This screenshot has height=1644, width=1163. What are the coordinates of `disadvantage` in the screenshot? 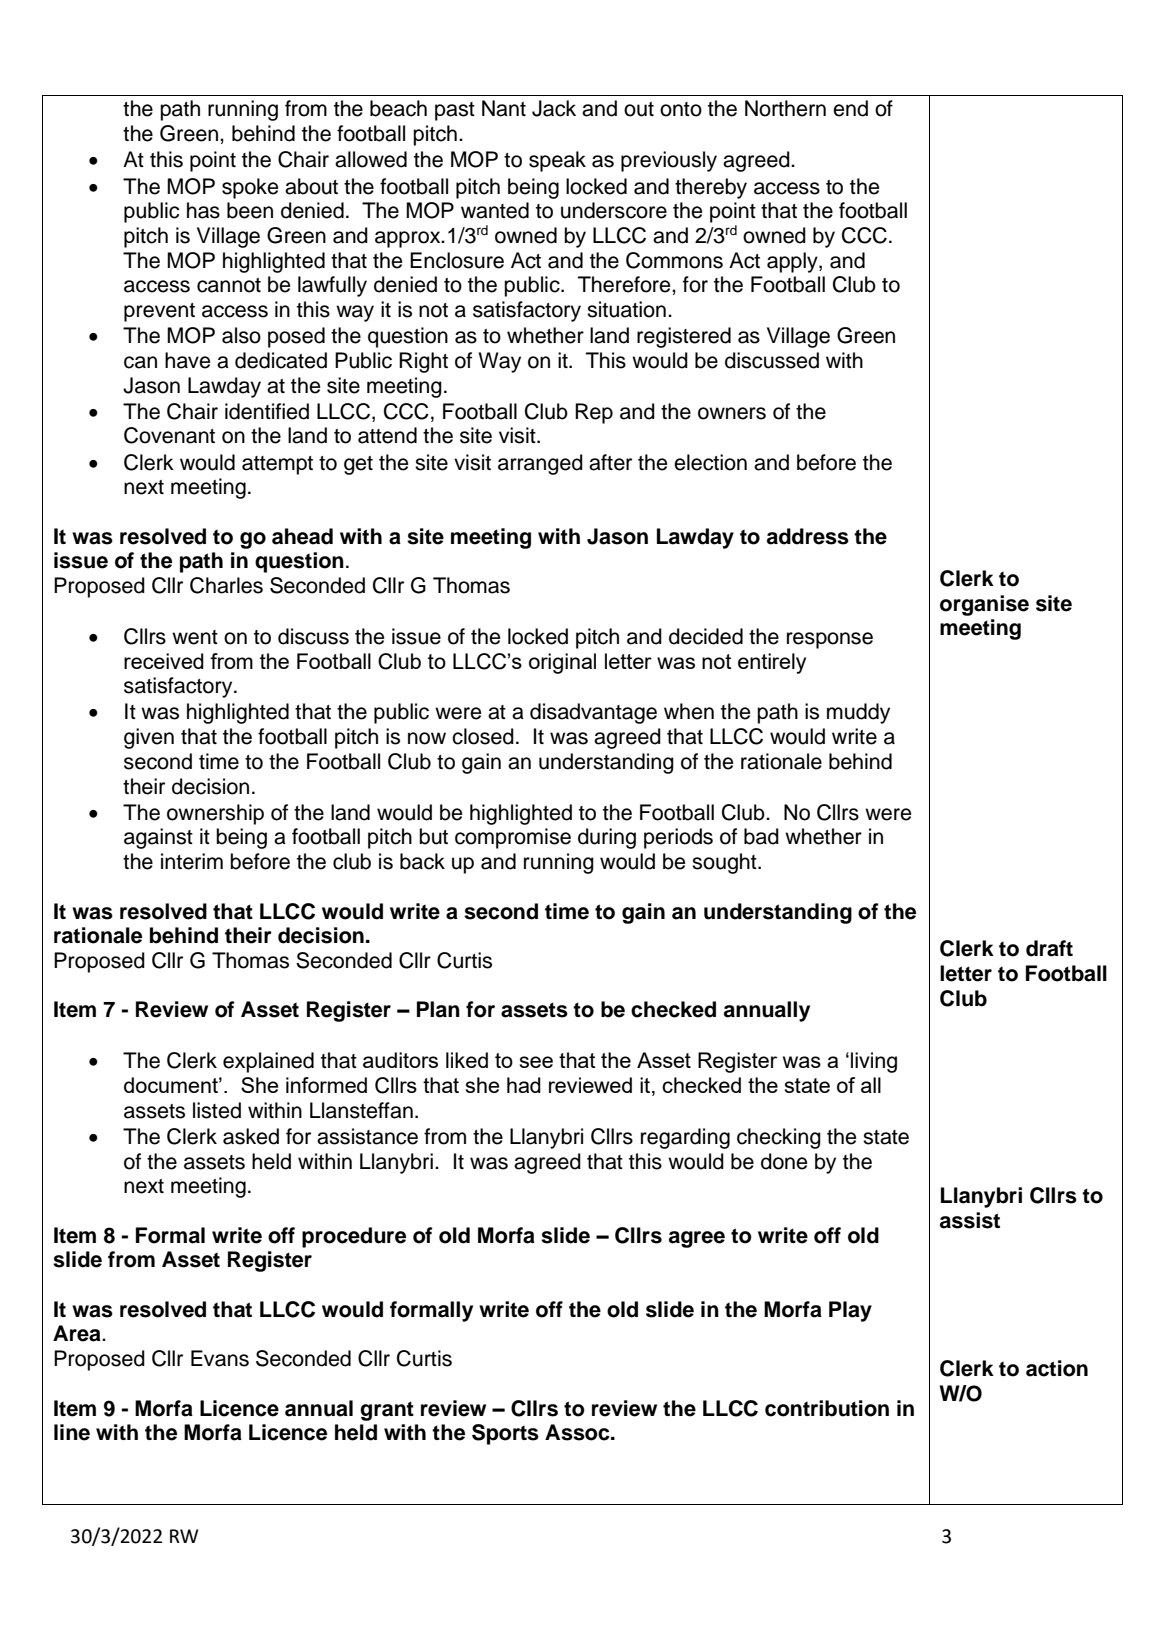 It's located at (593, 713).
